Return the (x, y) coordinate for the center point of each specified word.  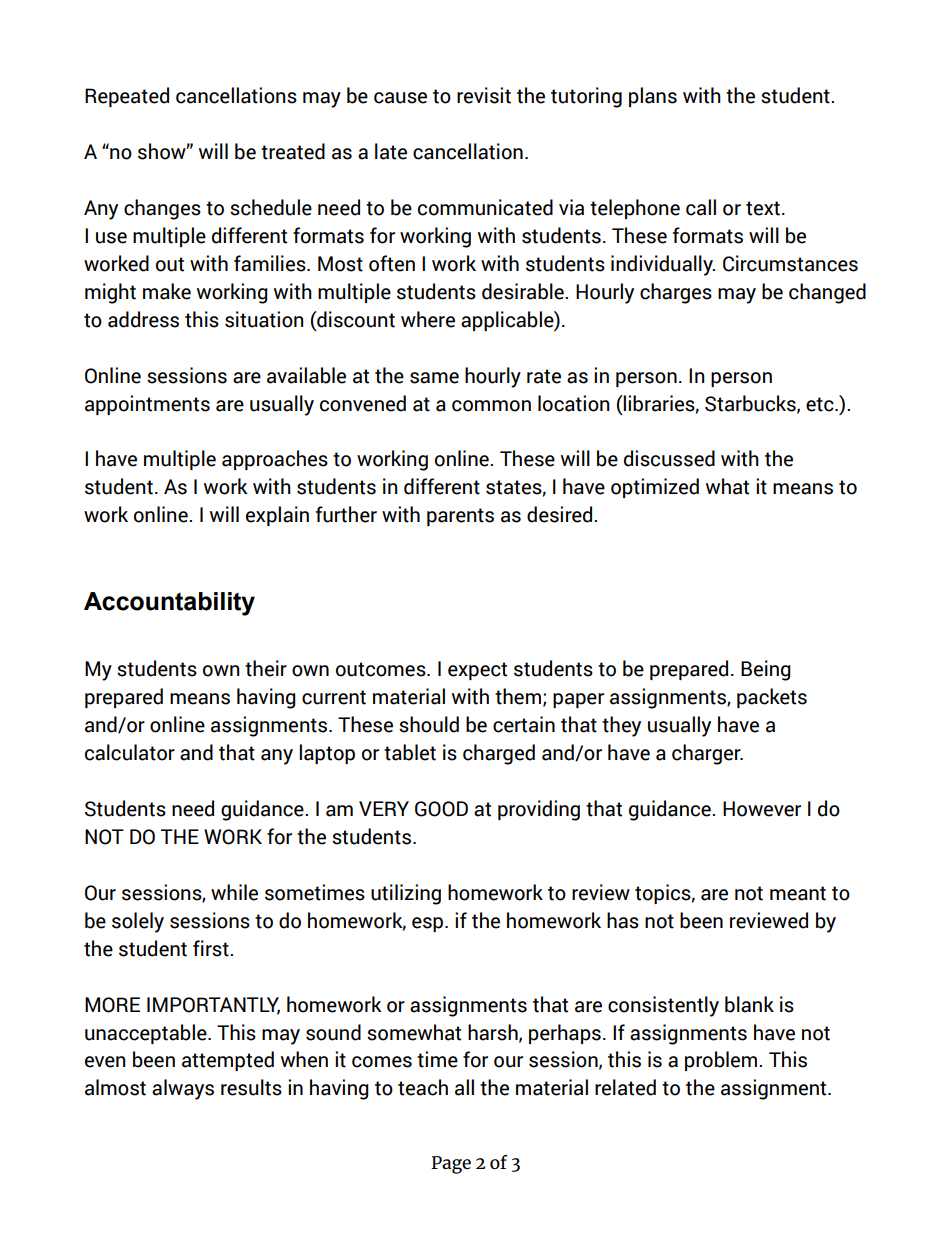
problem (721, 1061)
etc (821, 404)
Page (451, 1165)
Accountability (169, 604)
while (234, 892)
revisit (484, 95)
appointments (147, 405)
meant (798, 893)
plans (653, 97)
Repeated (127, 97)
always (183, 1089)
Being (766, 670)
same (434, 378)
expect (477, 671)
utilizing (406, 894)
